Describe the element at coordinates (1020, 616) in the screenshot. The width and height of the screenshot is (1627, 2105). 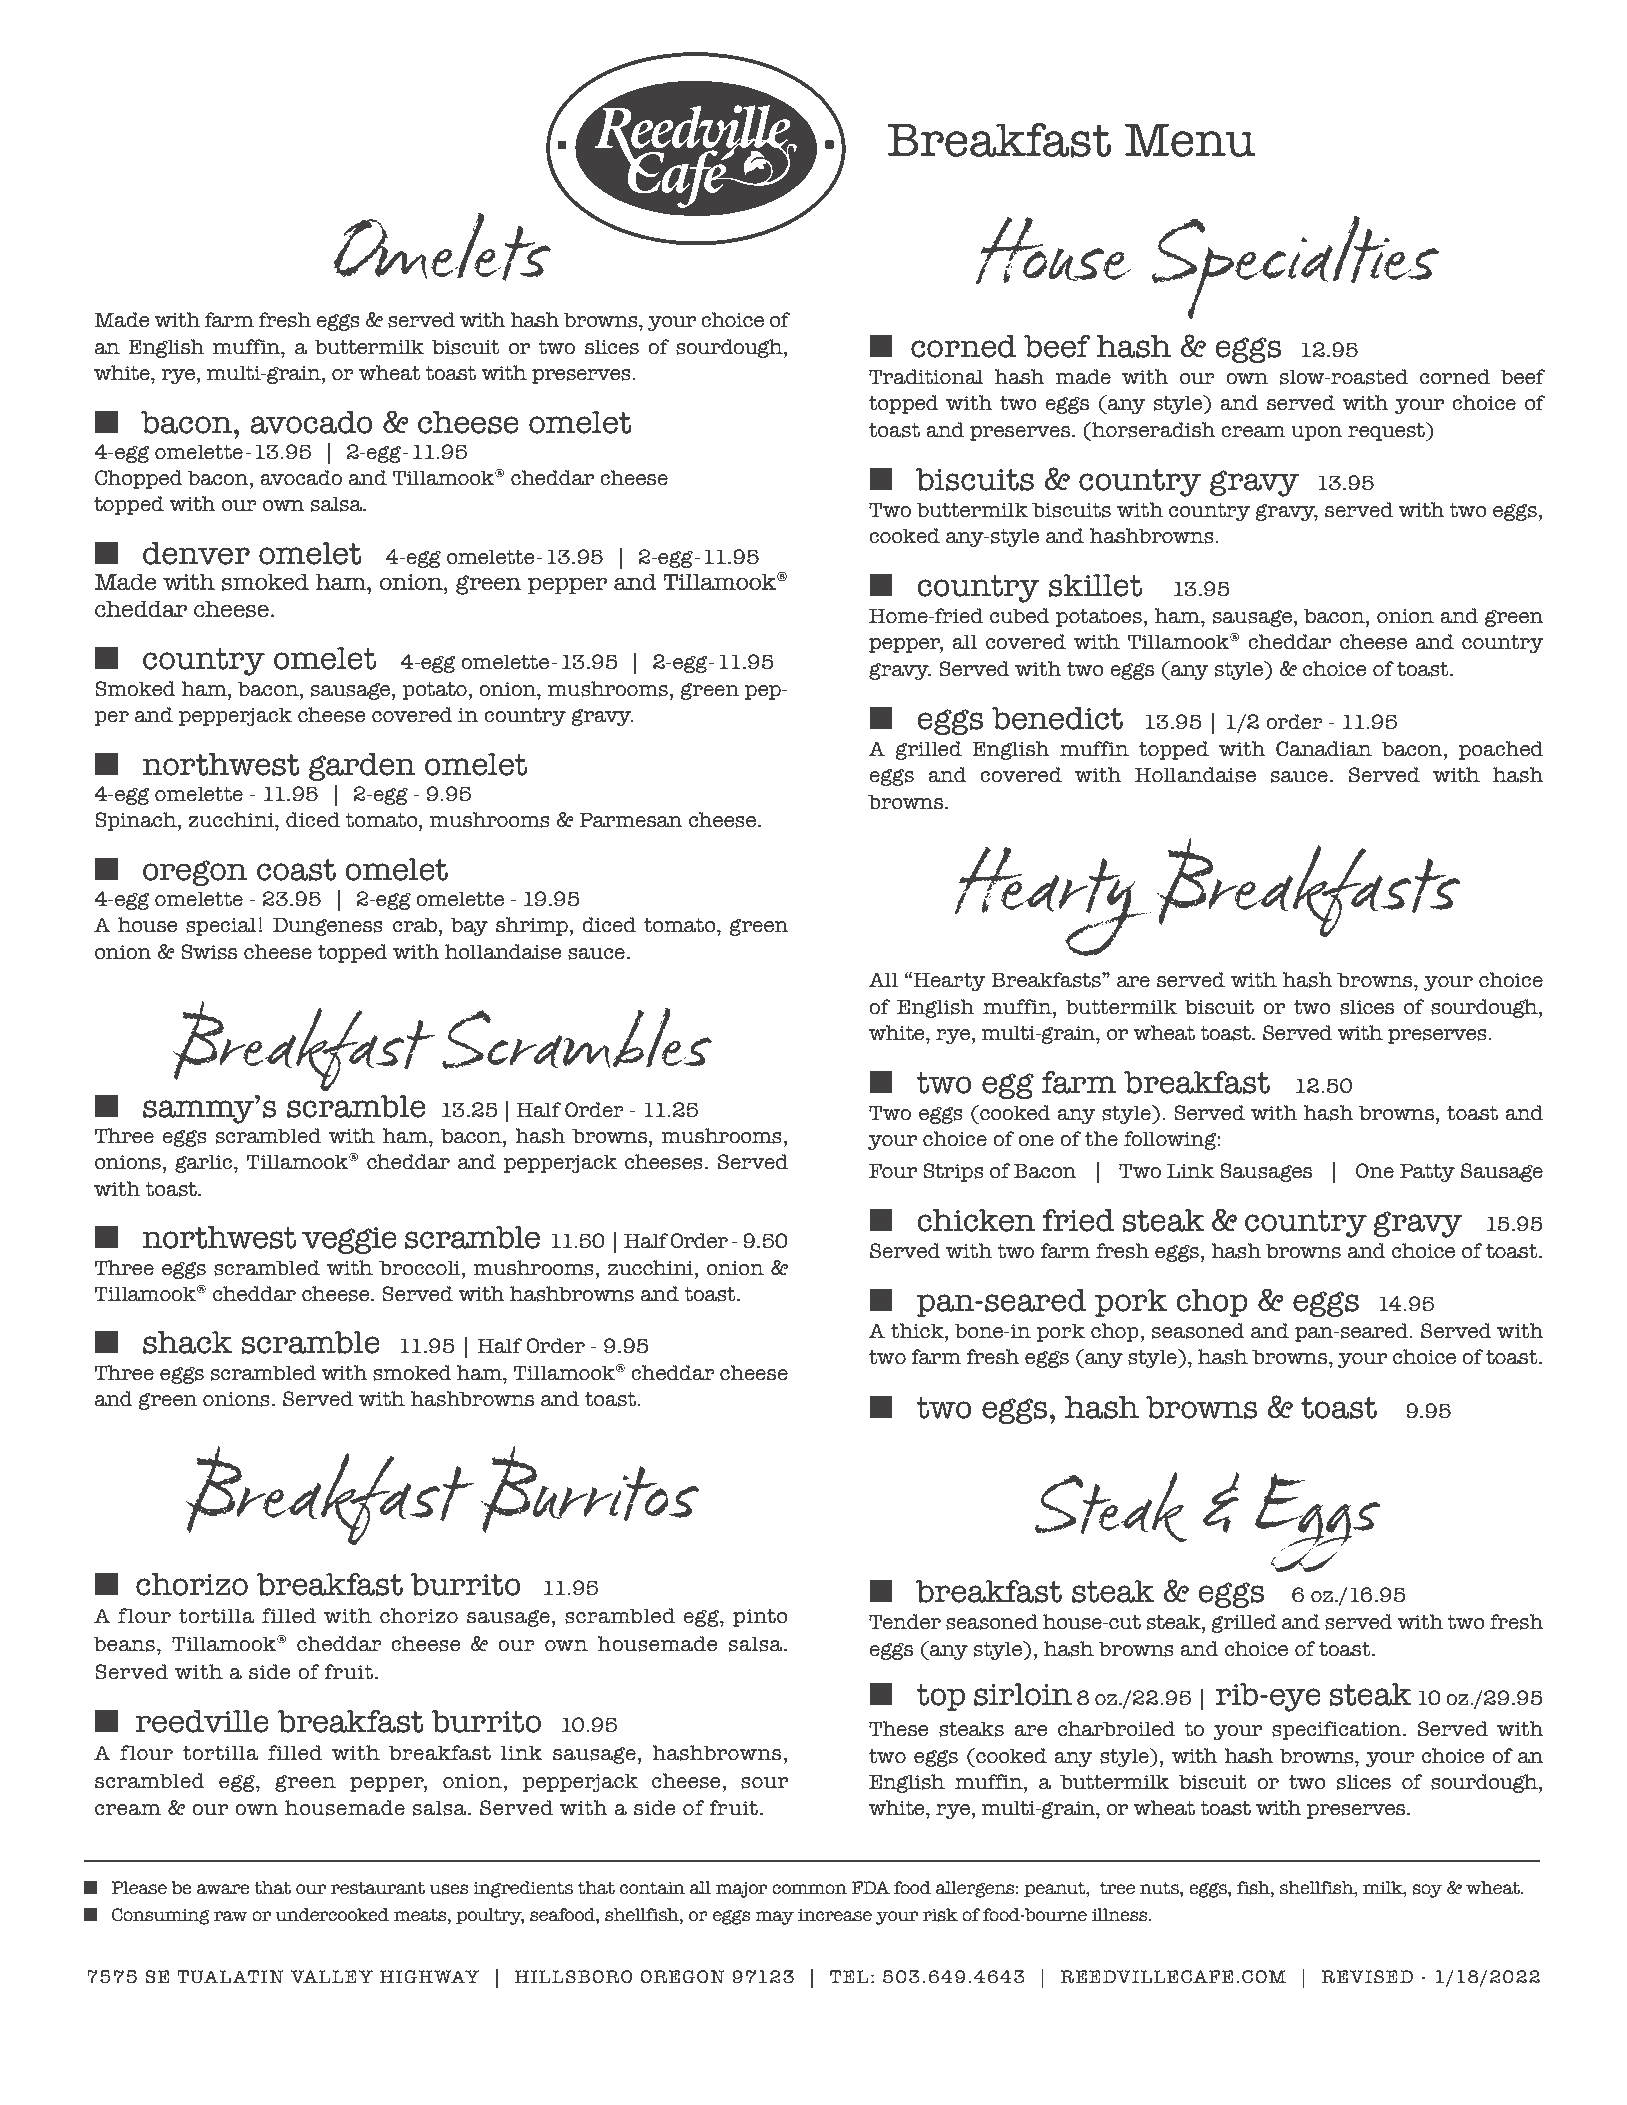
I see `cubed` at that location.
